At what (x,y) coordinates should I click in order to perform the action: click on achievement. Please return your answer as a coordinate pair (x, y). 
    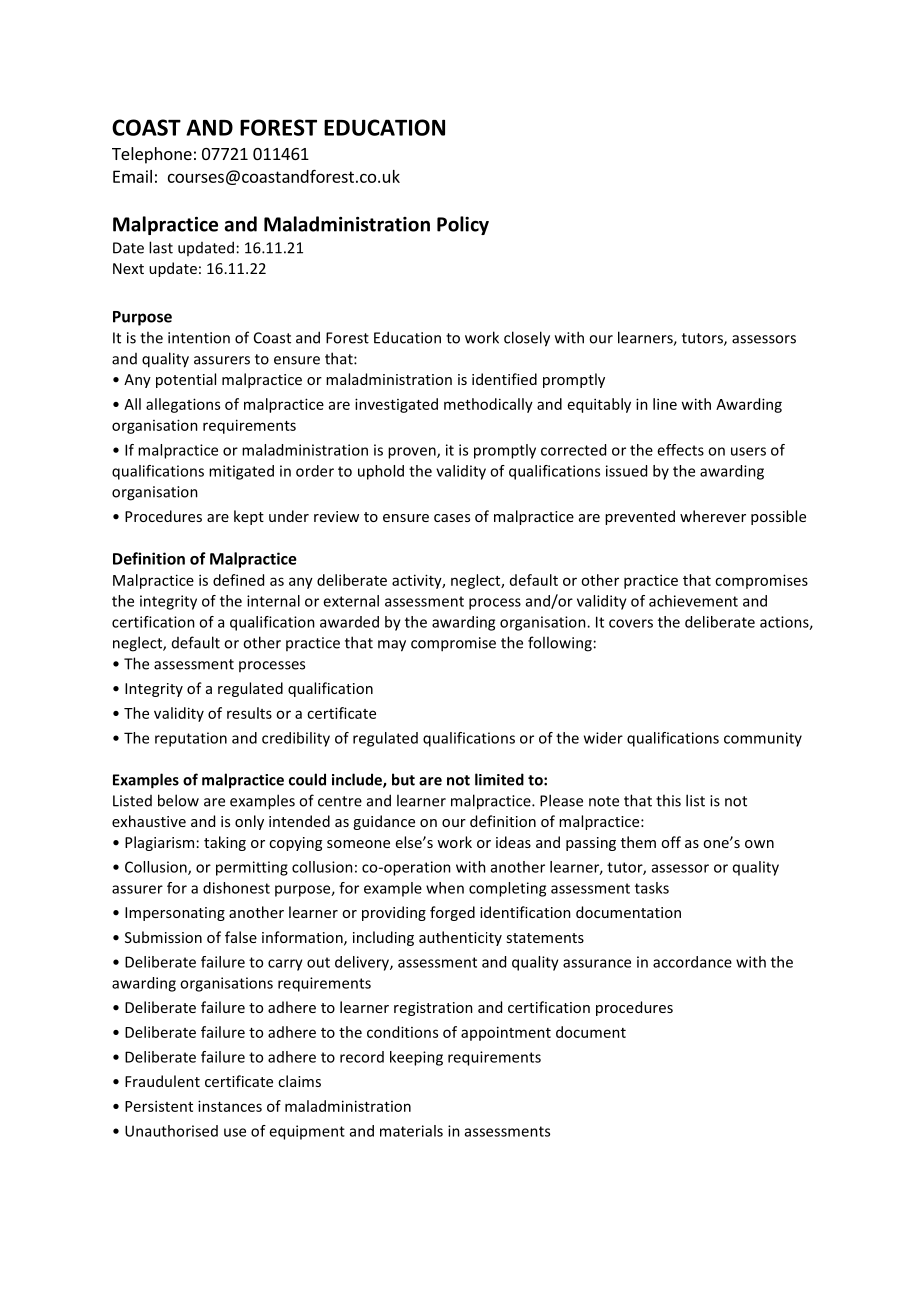
    Looking at the image, I should click on (693, 601).
